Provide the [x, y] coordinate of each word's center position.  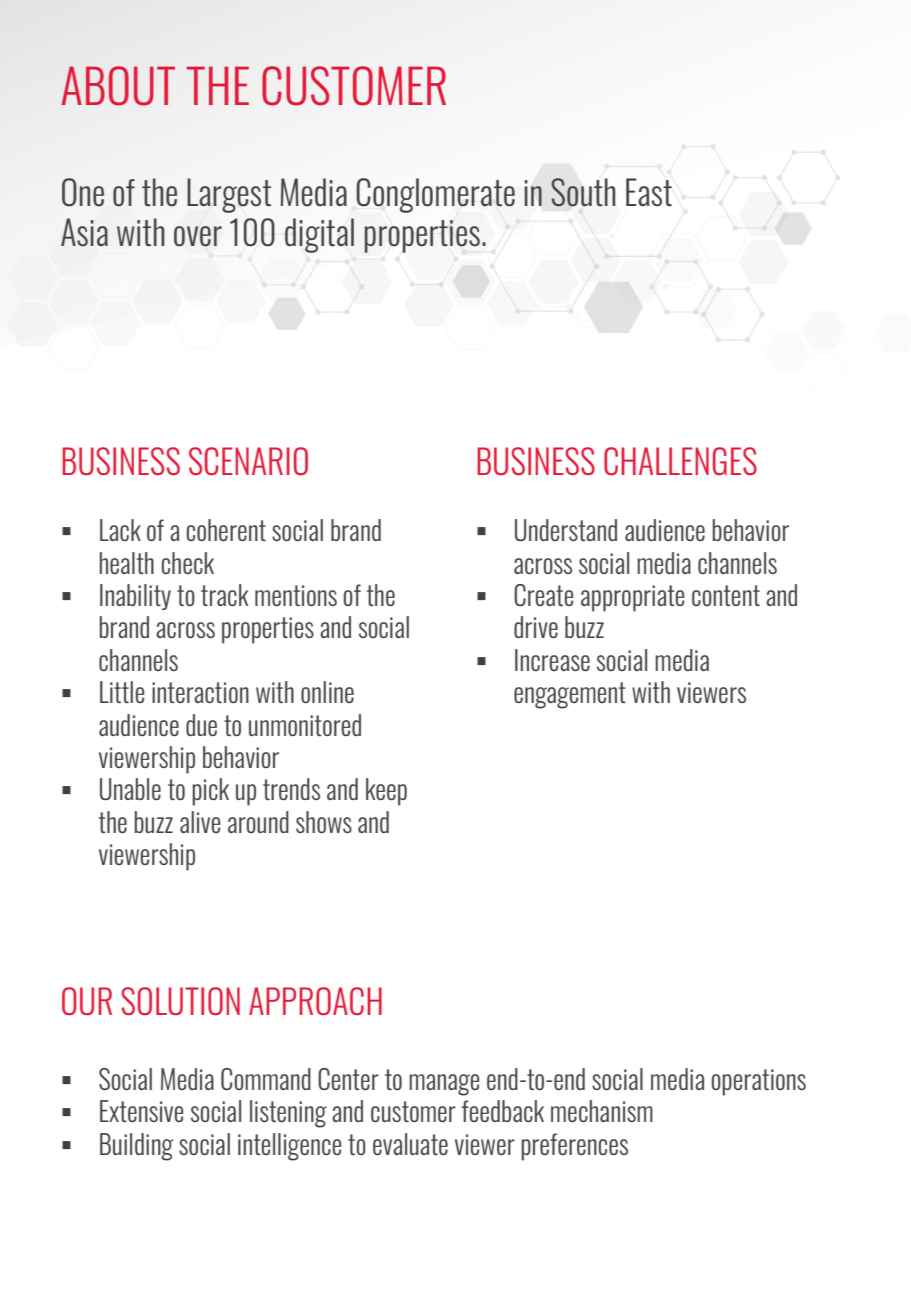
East [649, 192]
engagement [570, 695]
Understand [566, 530]
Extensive [141, 1111]
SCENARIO [248, 461]
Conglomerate [435, 195]
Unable [130, 789]
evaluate [410, 1144]
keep [386, 792]
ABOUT [118, 86]
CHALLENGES [680, 461]
